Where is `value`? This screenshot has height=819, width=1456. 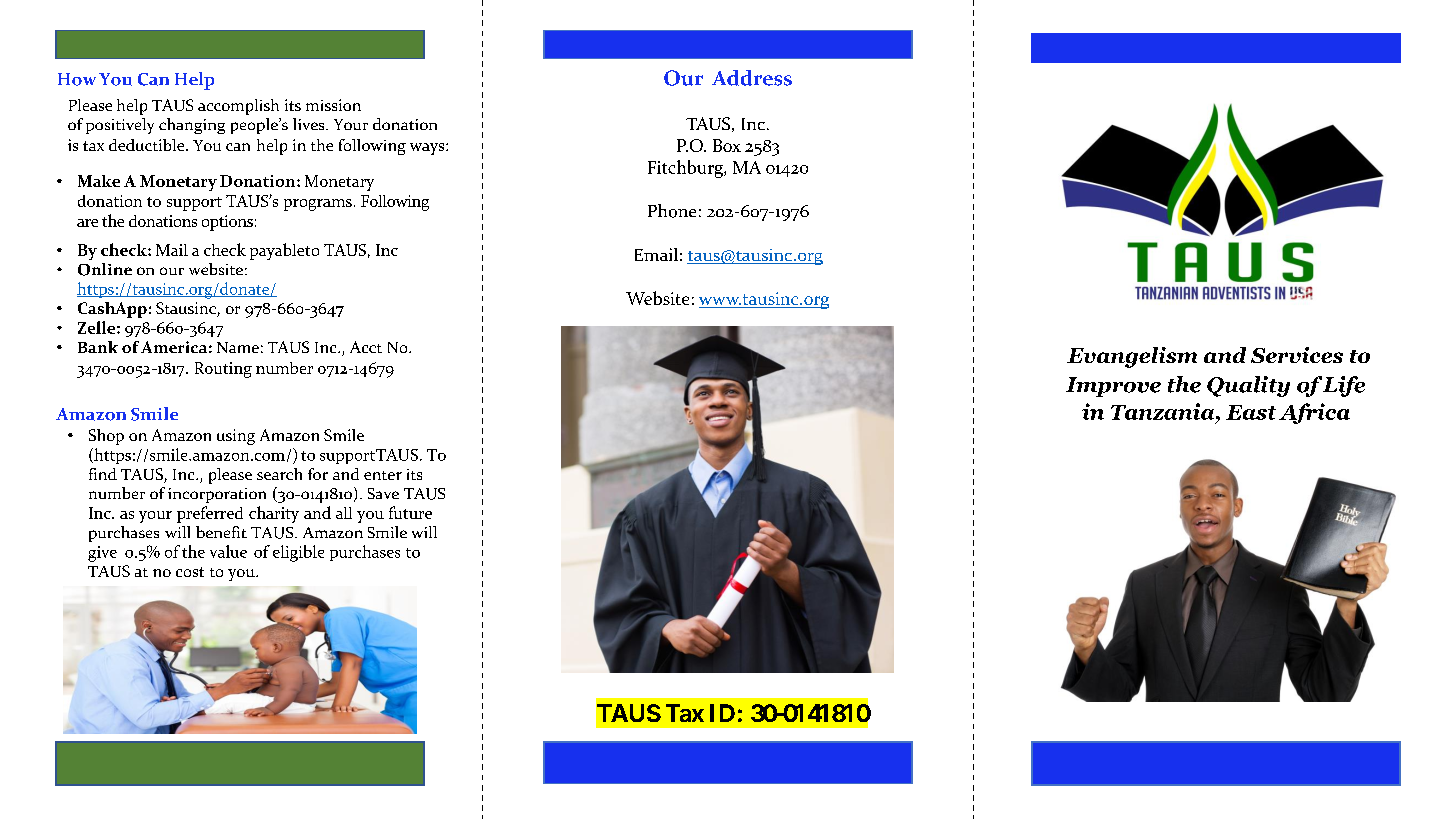
value is located at coordinates (228, 551).
